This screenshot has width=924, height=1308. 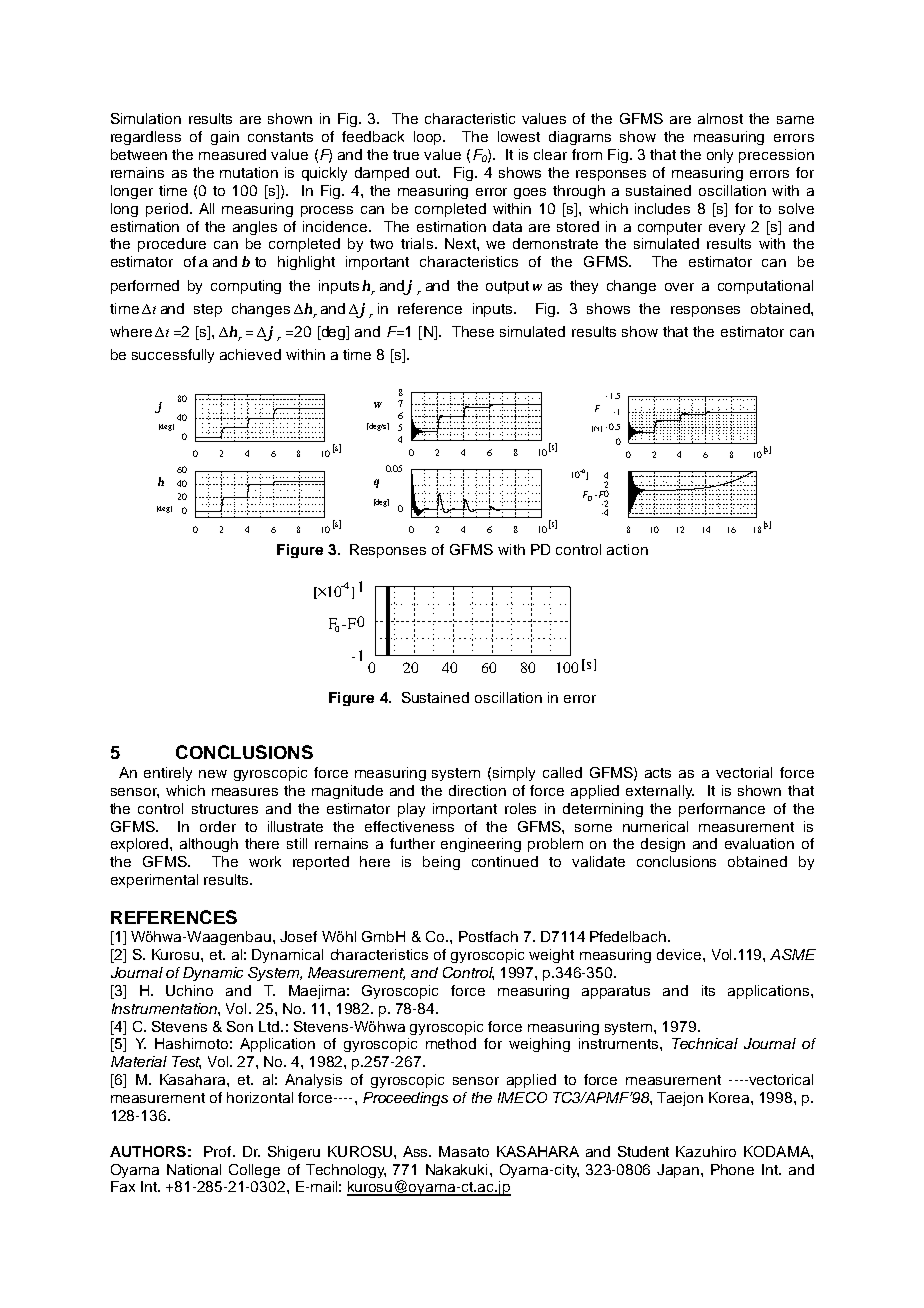 What do you see at coordinates (417, 1151) in the screenshot?
I see `Ass` at bounding box center [417, 1151].
